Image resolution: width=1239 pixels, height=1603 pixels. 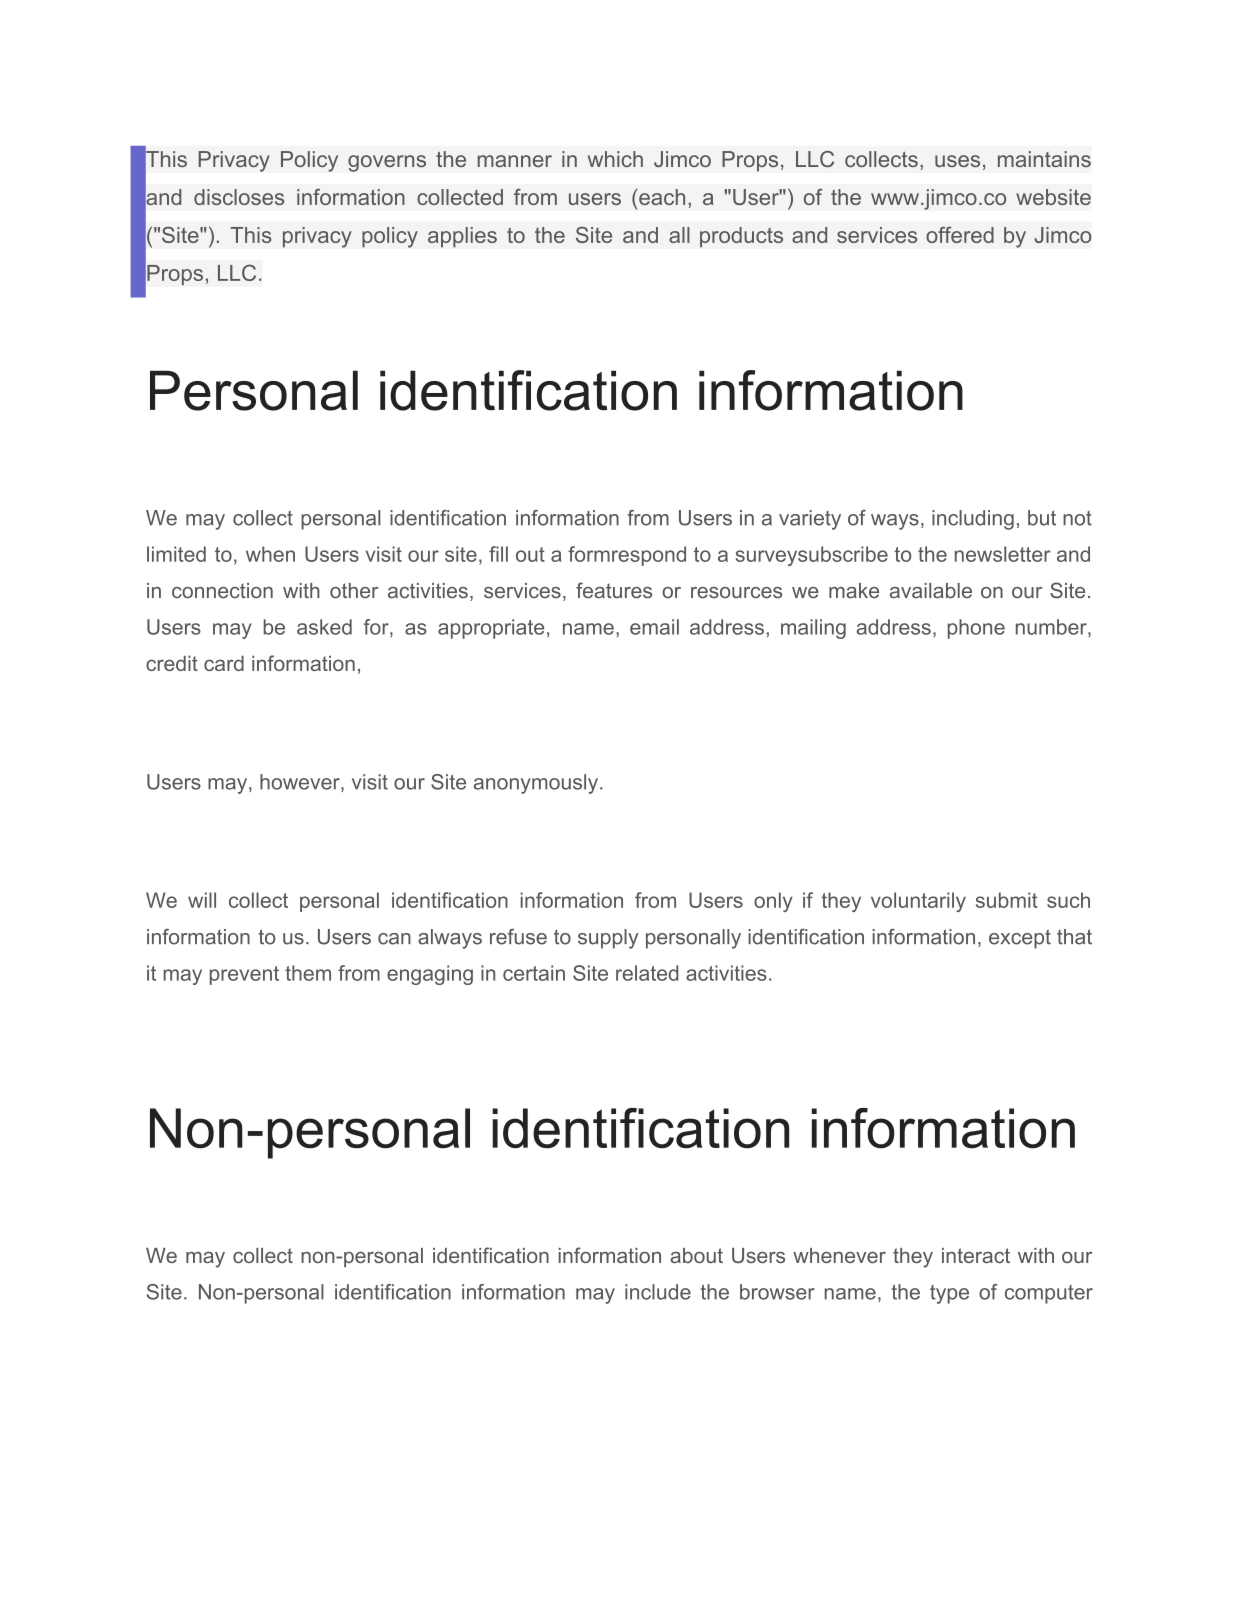 I want to click on submit, so click(x=1007, y=900).
